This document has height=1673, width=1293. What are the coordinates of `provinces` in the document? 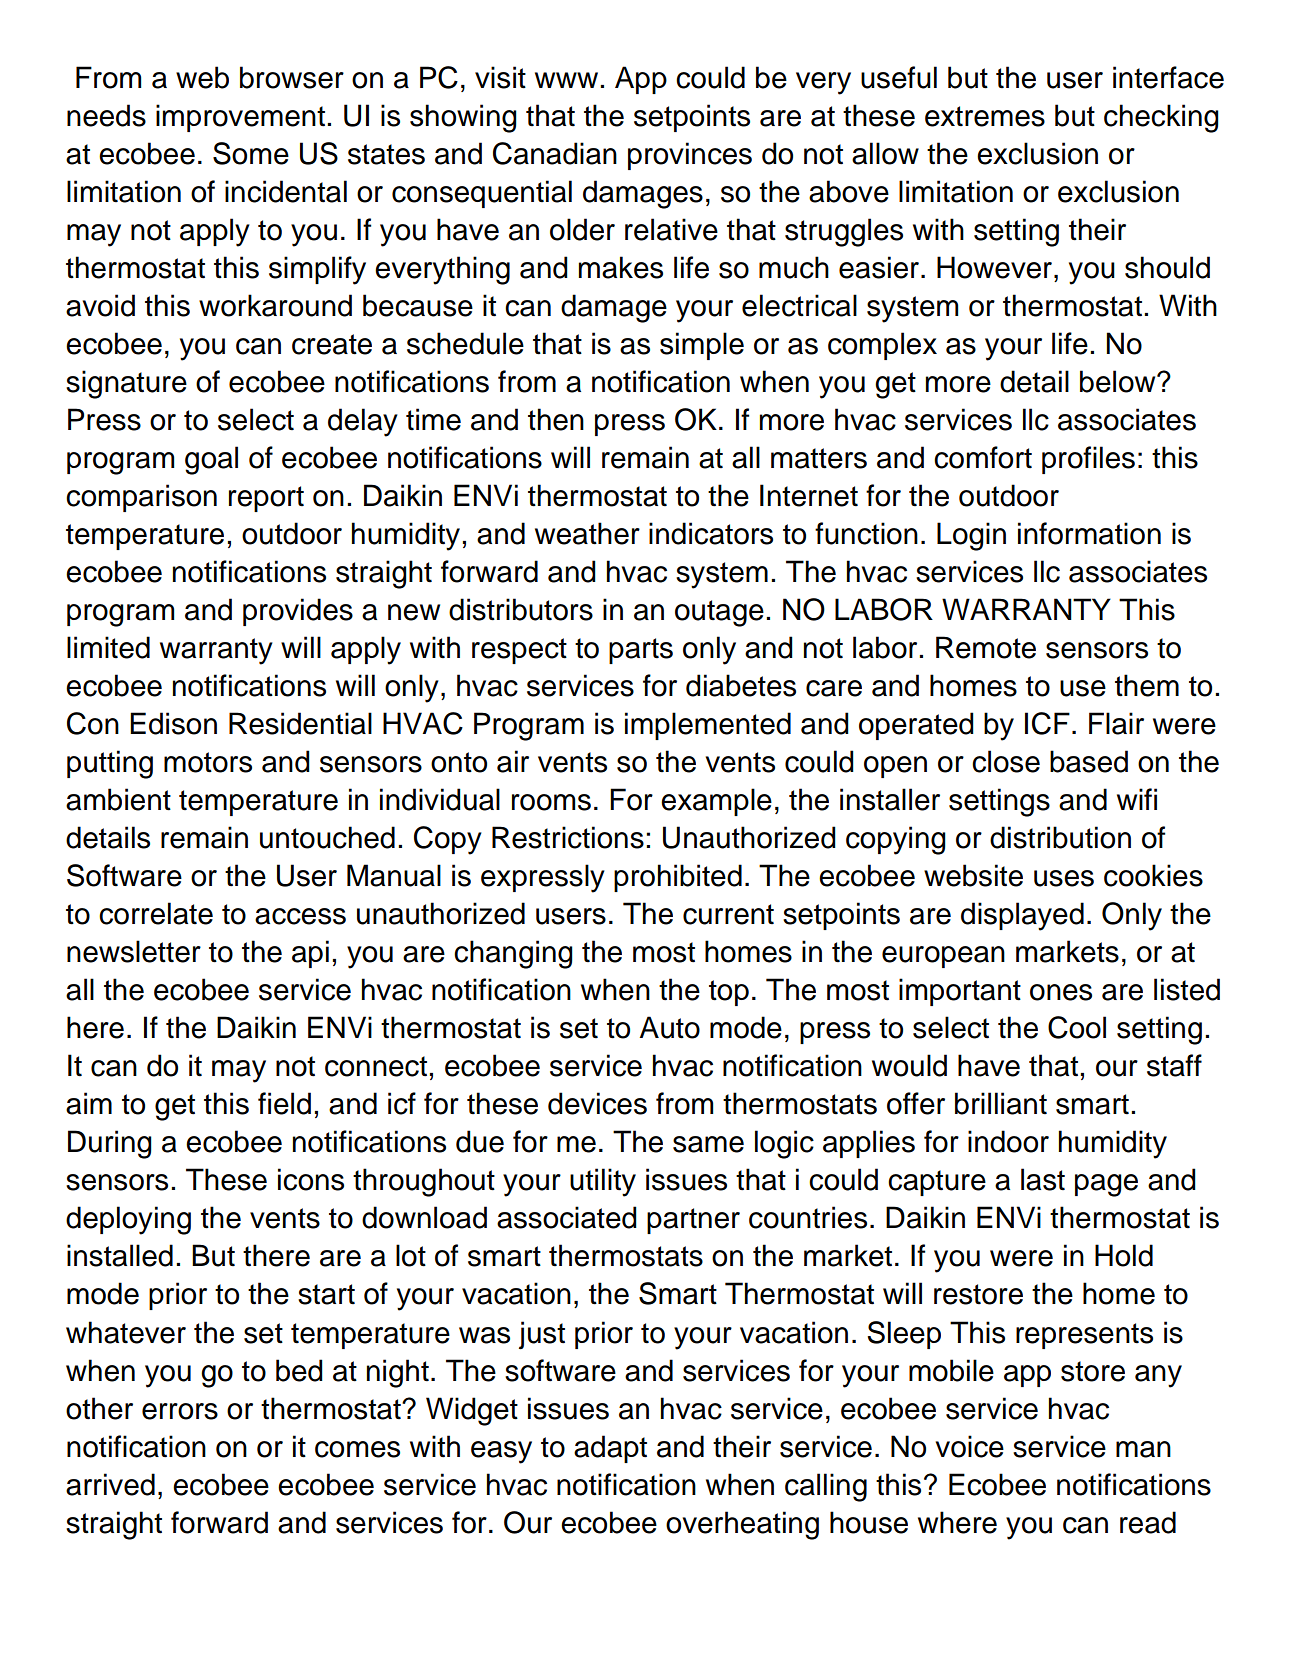 It's located at (690, 156).
